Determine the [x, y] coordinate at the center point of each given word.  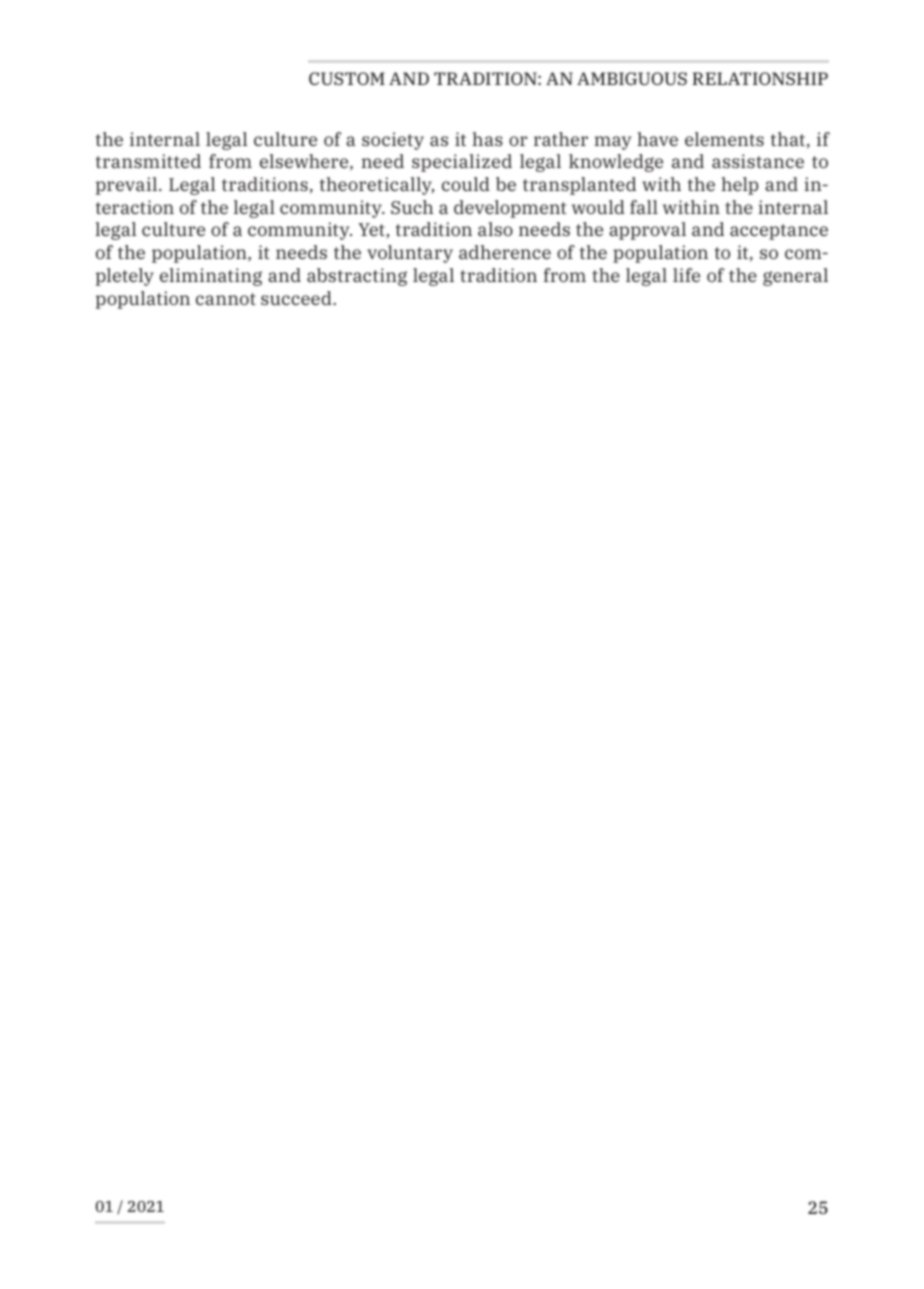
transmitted [148, 161]
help [739, 186]
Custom [347, 78]
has [487, 139]
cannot [226, 299]
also [495, 229]
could [466, 184]
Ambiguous [632, 78]
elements [724, 139]
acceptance [779, 232]
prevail [128, 186]
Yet [371, 229]
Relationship [760, 78]
